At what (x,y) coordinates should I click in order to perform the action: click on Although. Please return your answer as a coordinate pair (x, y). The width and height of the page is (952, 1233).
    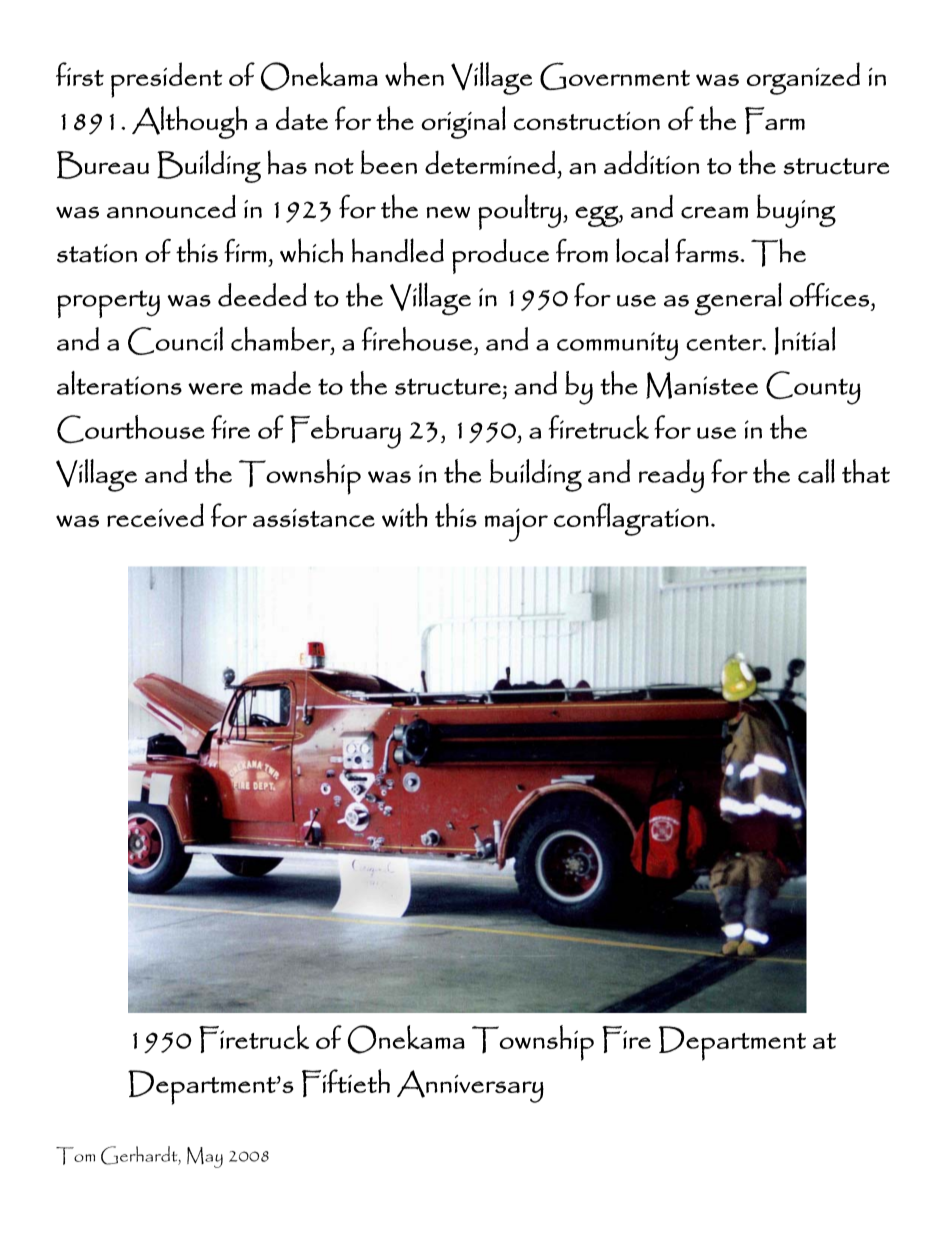
    Looking at the image, I should click on (189, 122).
